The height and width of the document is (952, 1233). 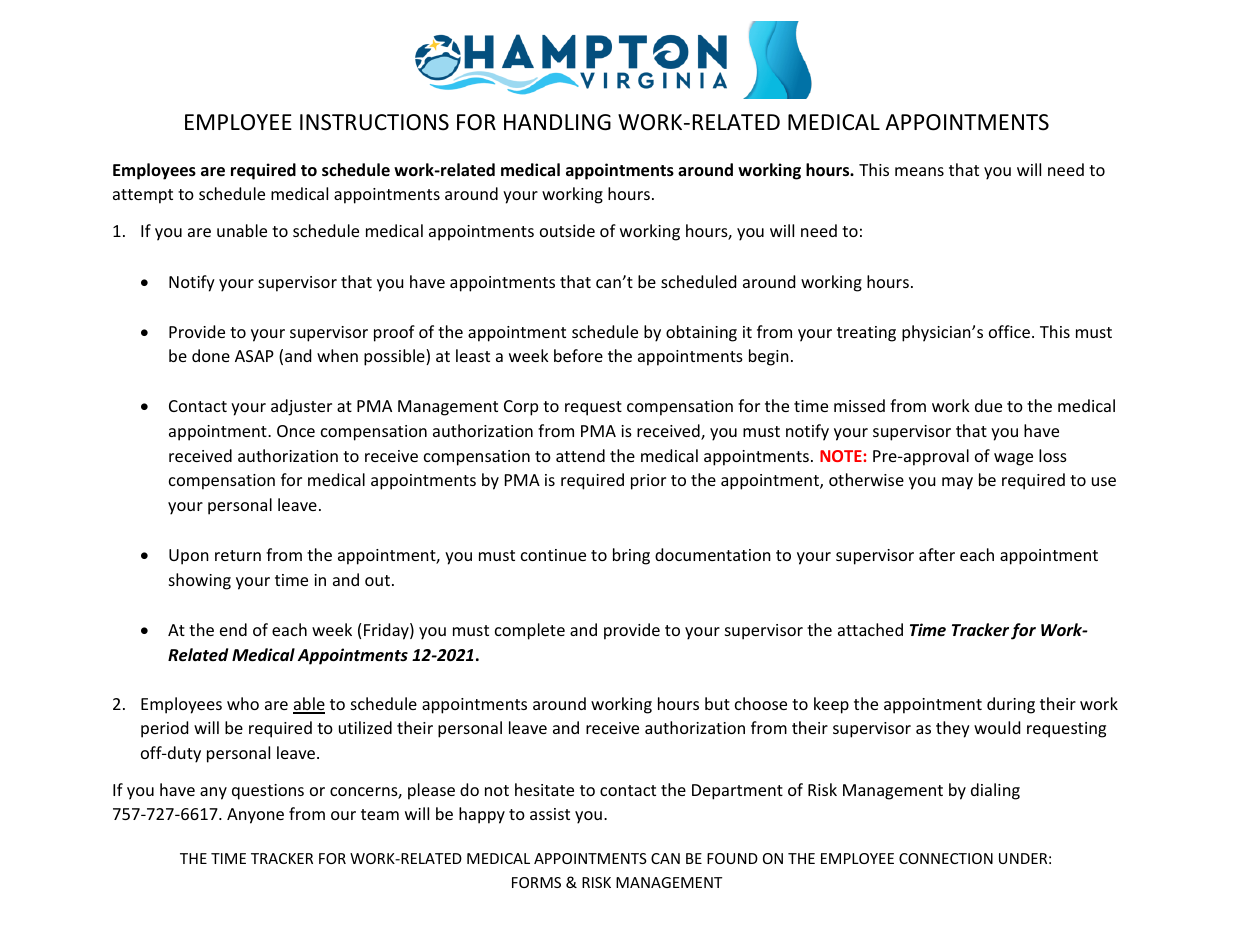 What do you see at coordinates (254, 356) in the document?
I see `ASAP` at bounding box center [254, 356].
